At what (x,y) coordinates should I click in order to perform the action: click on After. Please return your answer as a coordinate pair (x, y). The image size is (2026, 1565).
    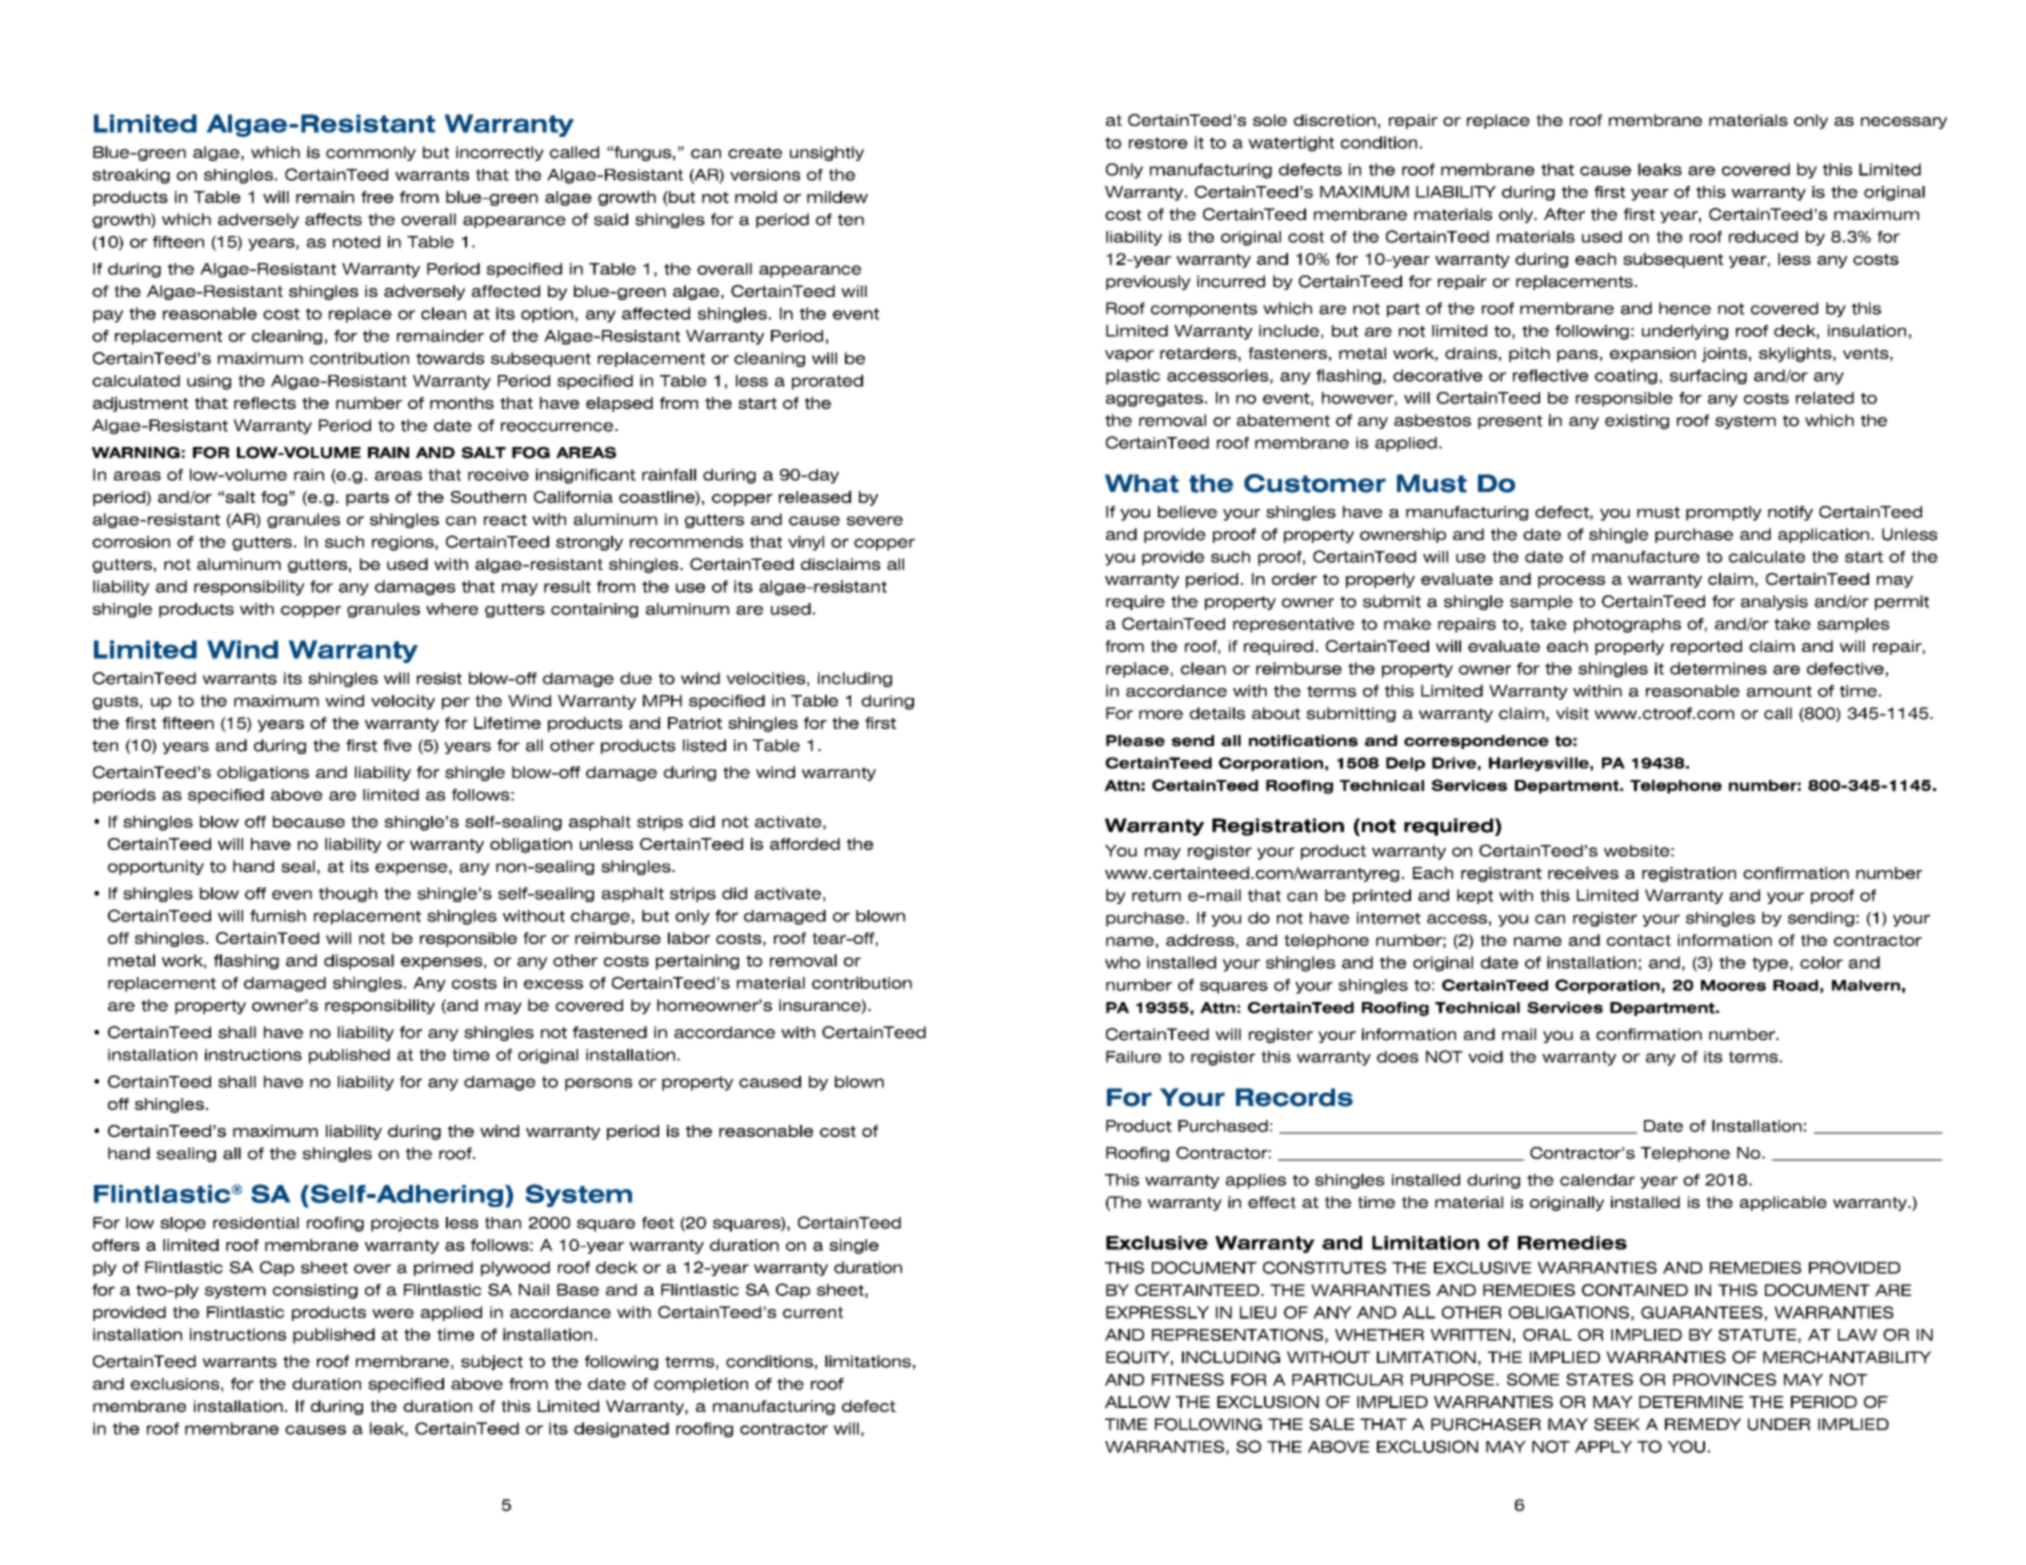
    Looking at the image, I should click on (1564, 214).
